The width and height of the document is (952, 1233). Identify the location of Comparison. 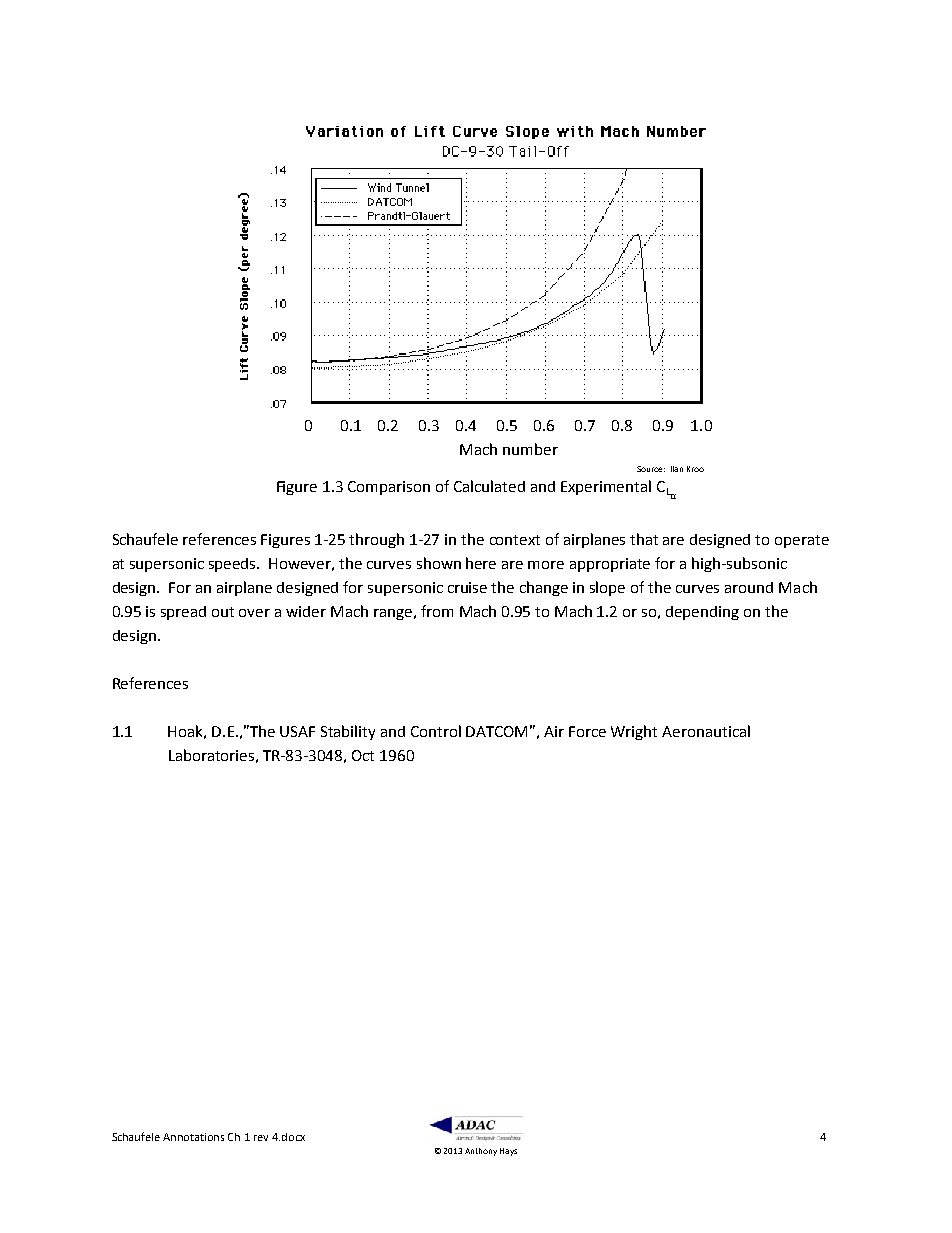
(389, 488).
